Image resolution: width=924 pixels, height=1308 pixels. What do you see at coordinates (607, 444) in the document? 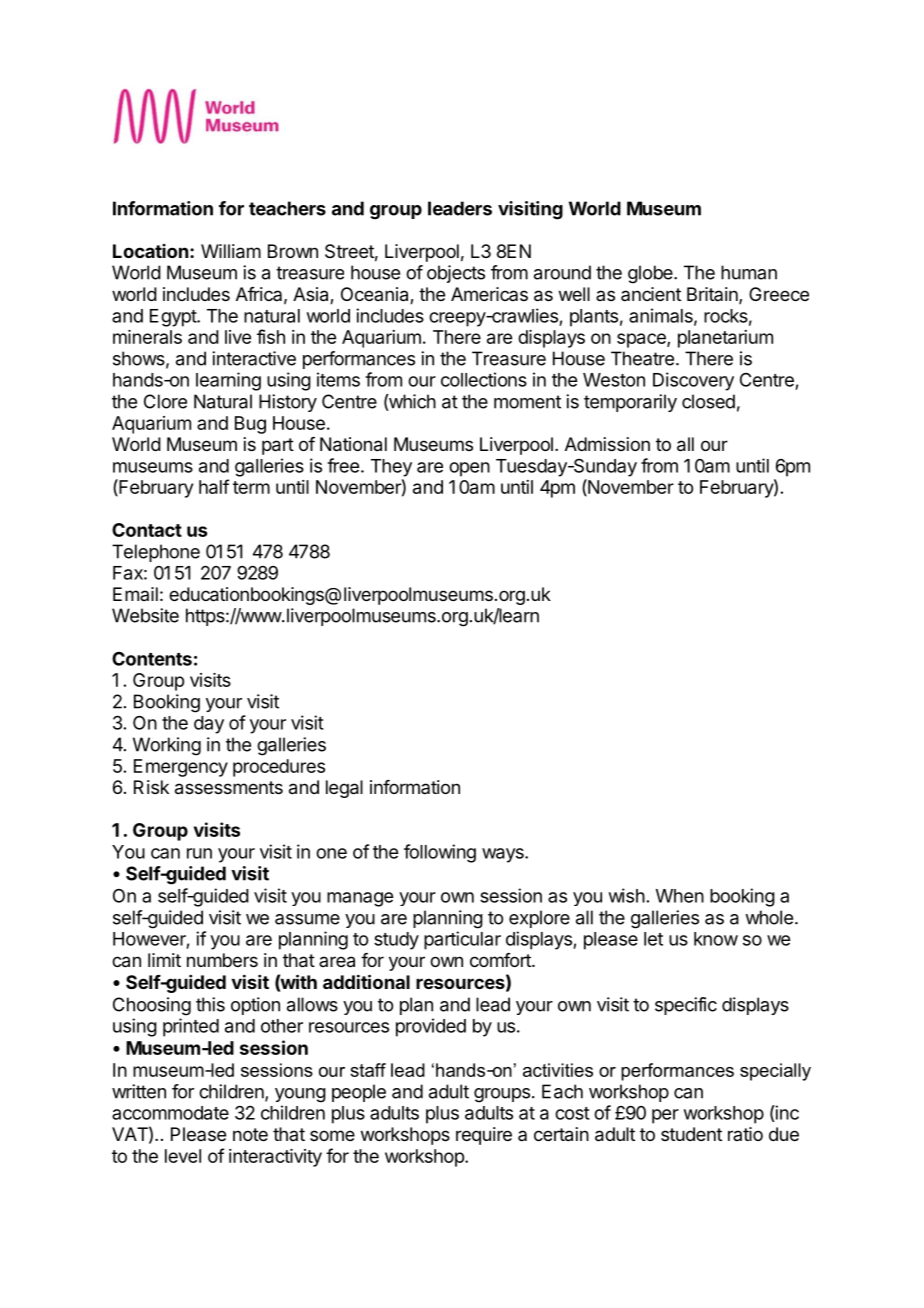
I see `Admission` at bounding box center [607, 444].
